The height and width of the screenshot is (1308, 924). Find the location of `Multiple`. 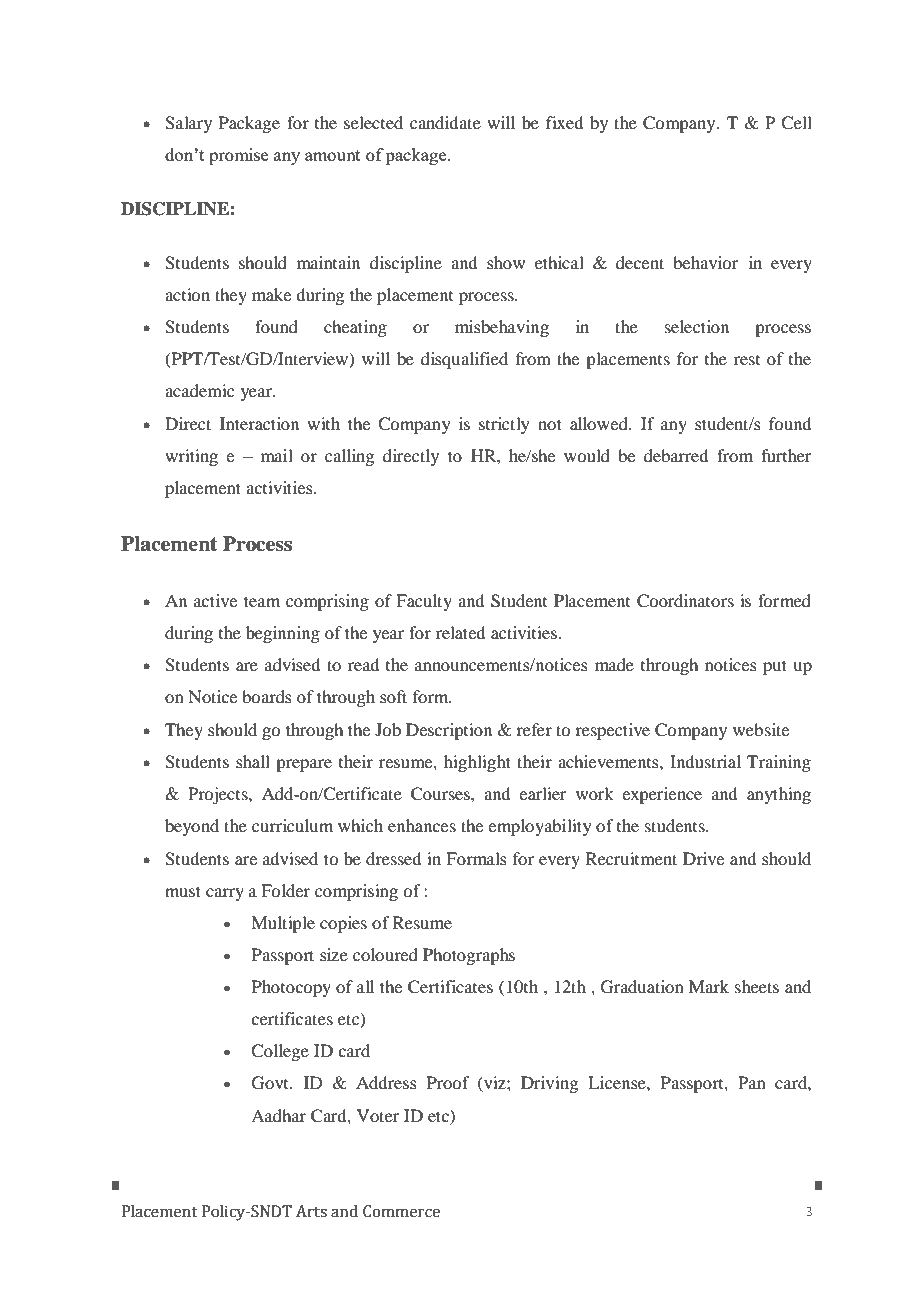

Multiple is located at coordinates (283, 924).
